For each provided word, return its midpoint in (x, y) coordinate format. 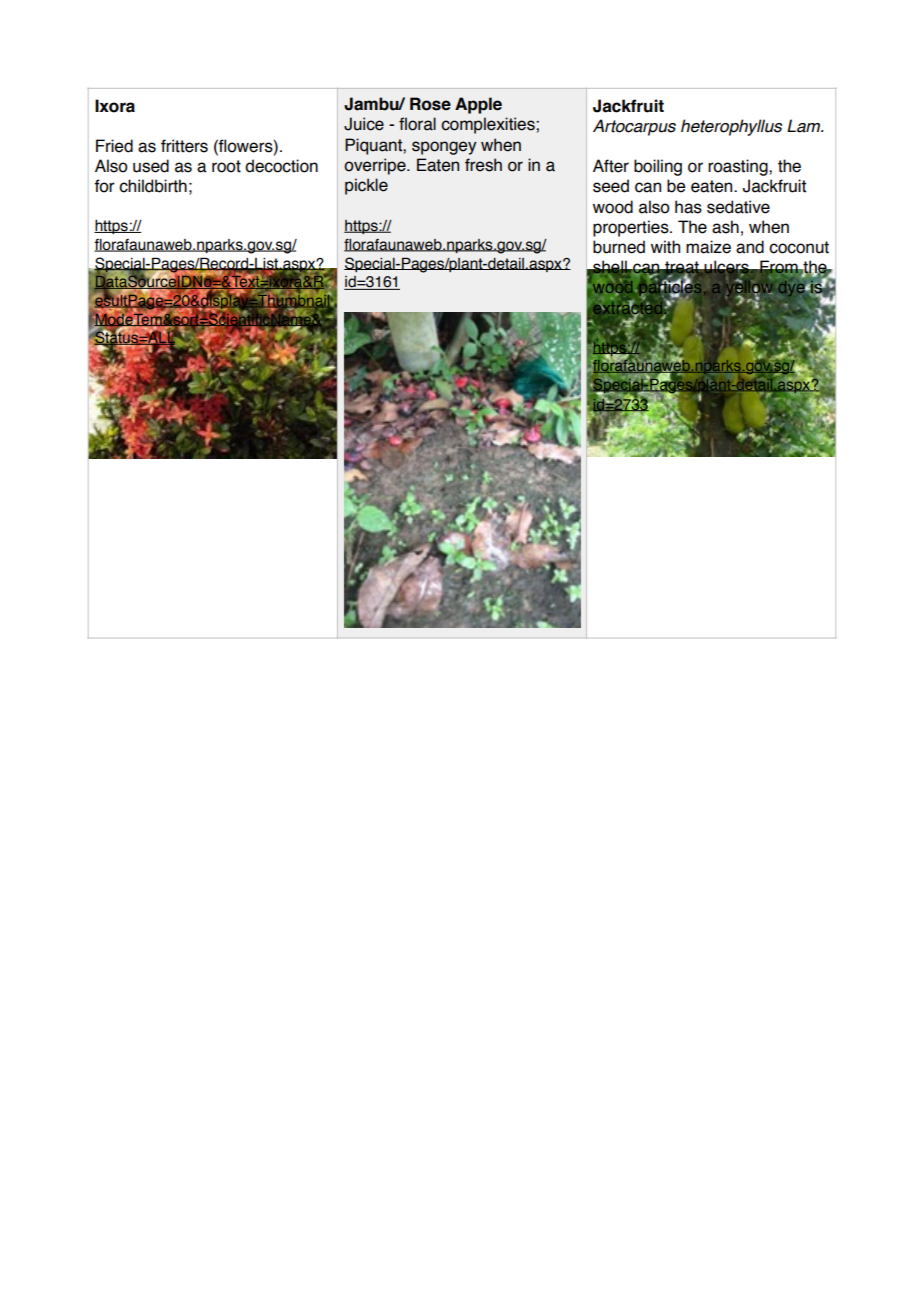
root (226, 166)
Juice (364, 124)
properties (632, 228)
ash (725, 227)
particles (670, 289)
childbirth (153, 186)
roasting (739, 167)
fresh (483, 165)
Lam (805, 126)
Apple (478, 105)
